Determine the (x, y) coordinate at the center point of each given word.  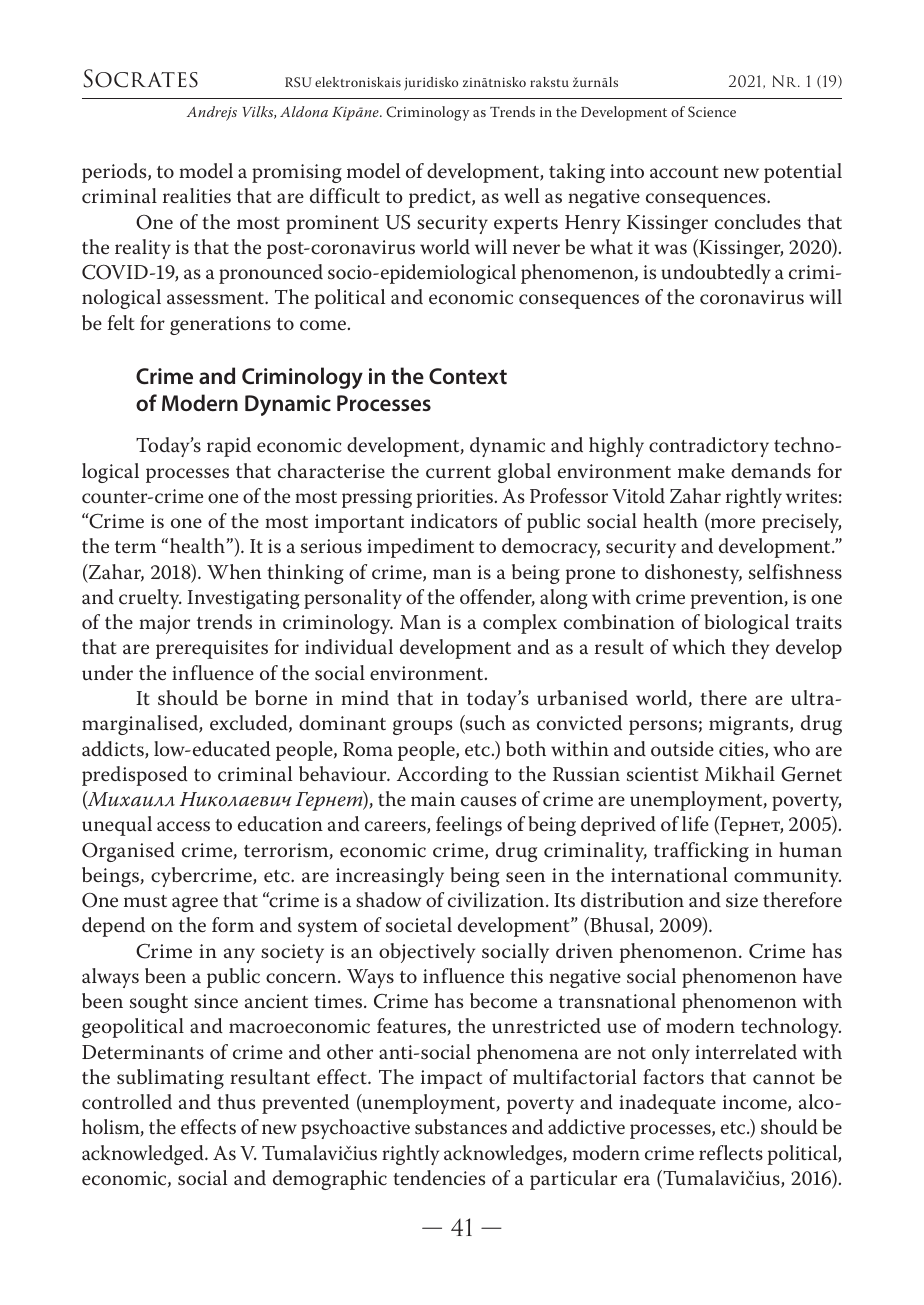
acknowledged (144, 1155)
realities (197, 195)
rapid (229, 447)
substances (461, 1127)
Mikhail (740, 774)
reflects (731, 1153)
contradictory (709, 447)
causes (488, 801)
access (183, 826)
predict (441, 198)
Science (712, 112)
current (458, 472)
